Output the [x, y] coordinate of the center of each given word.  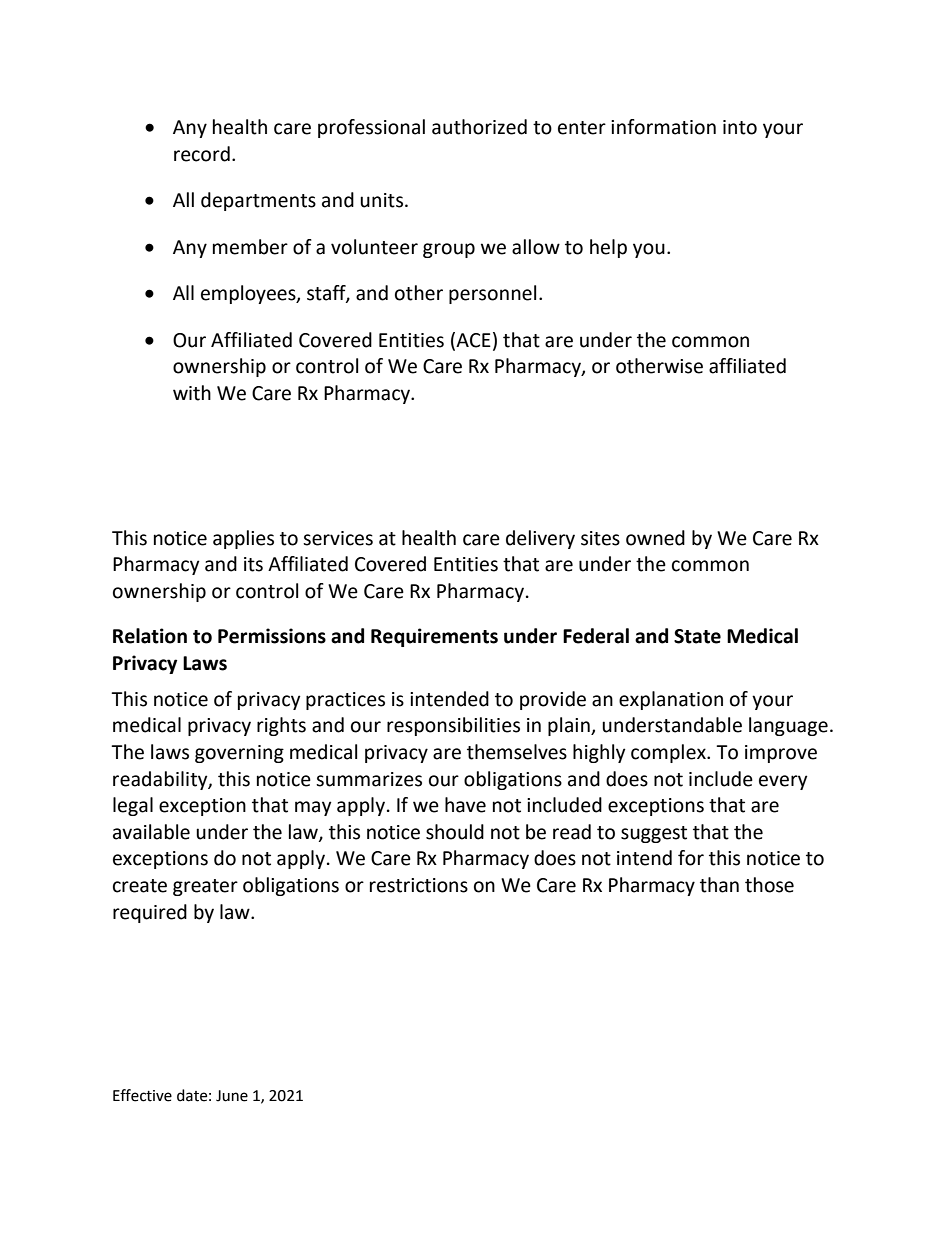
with [192, 393]
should [455, 832]
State [697, 636]
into [740, 127]
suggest [654, 834]
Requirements [434, 637]
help [608, 248]
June [232, 1096]
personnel [492, 294]
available [151, 832]
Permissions [272, 636]
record [202, 154]
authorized [479, 127]
